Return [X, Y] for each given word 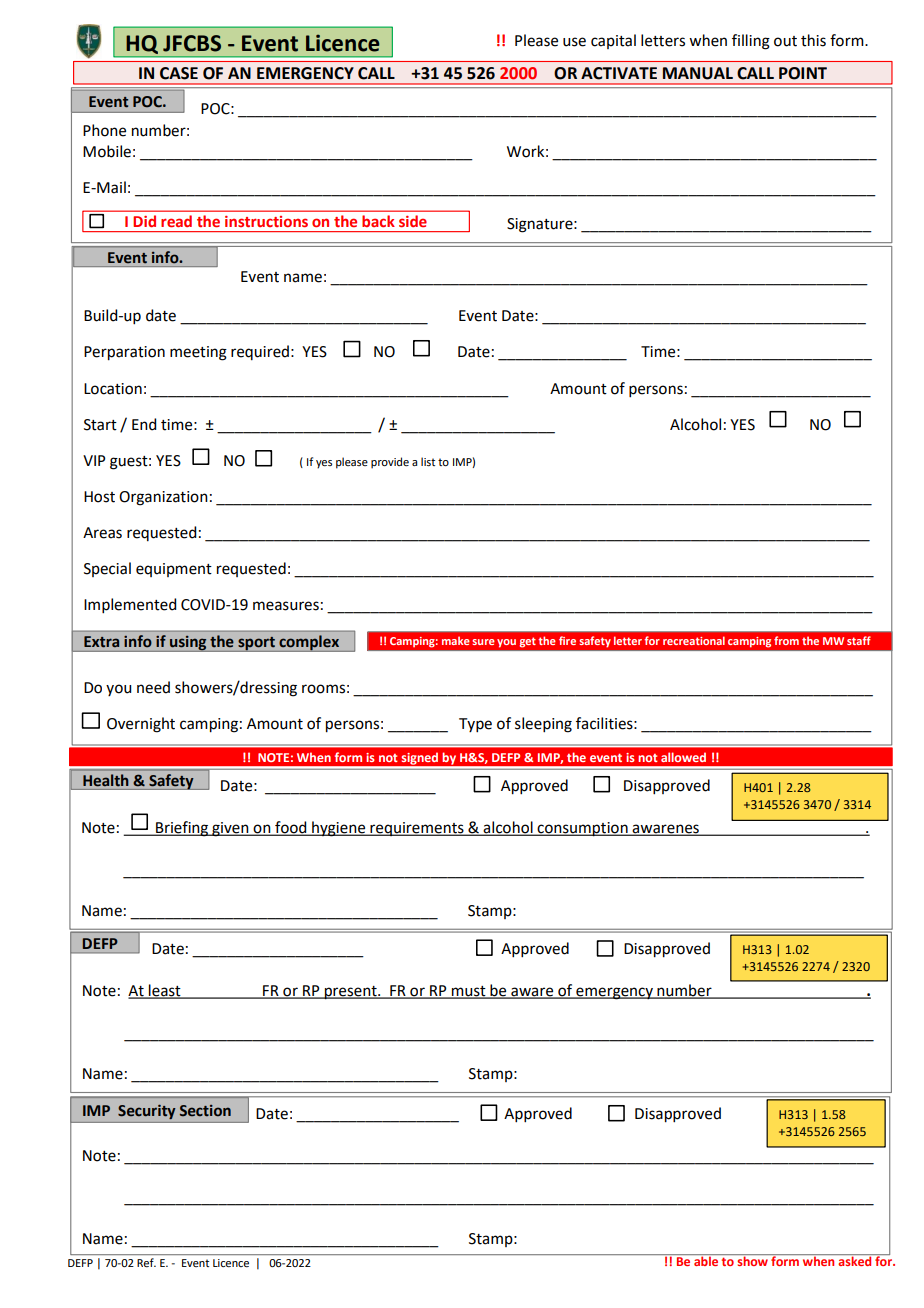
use [574, 42]
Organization [163, 498]
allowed [683, 757]
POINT [803, 73]
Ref [146, 1262]
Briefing [182, 829]
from [786, 640]
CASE [179, 73]
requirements [417, 829]
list [428, 461]
